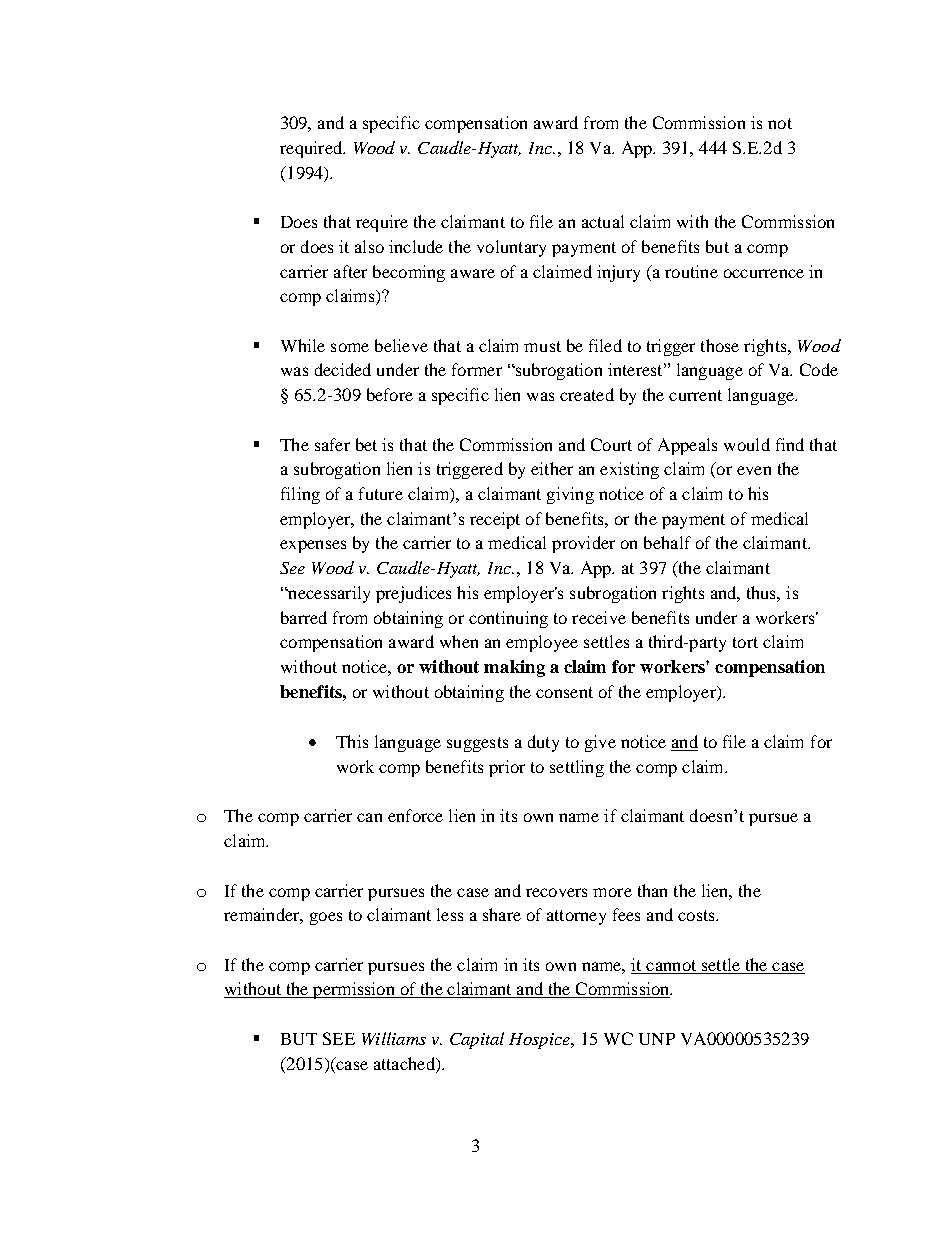  What do you see at coordinates (745, 642) in the screenshot?
I see `tort` at bounding box center [745, 642].
